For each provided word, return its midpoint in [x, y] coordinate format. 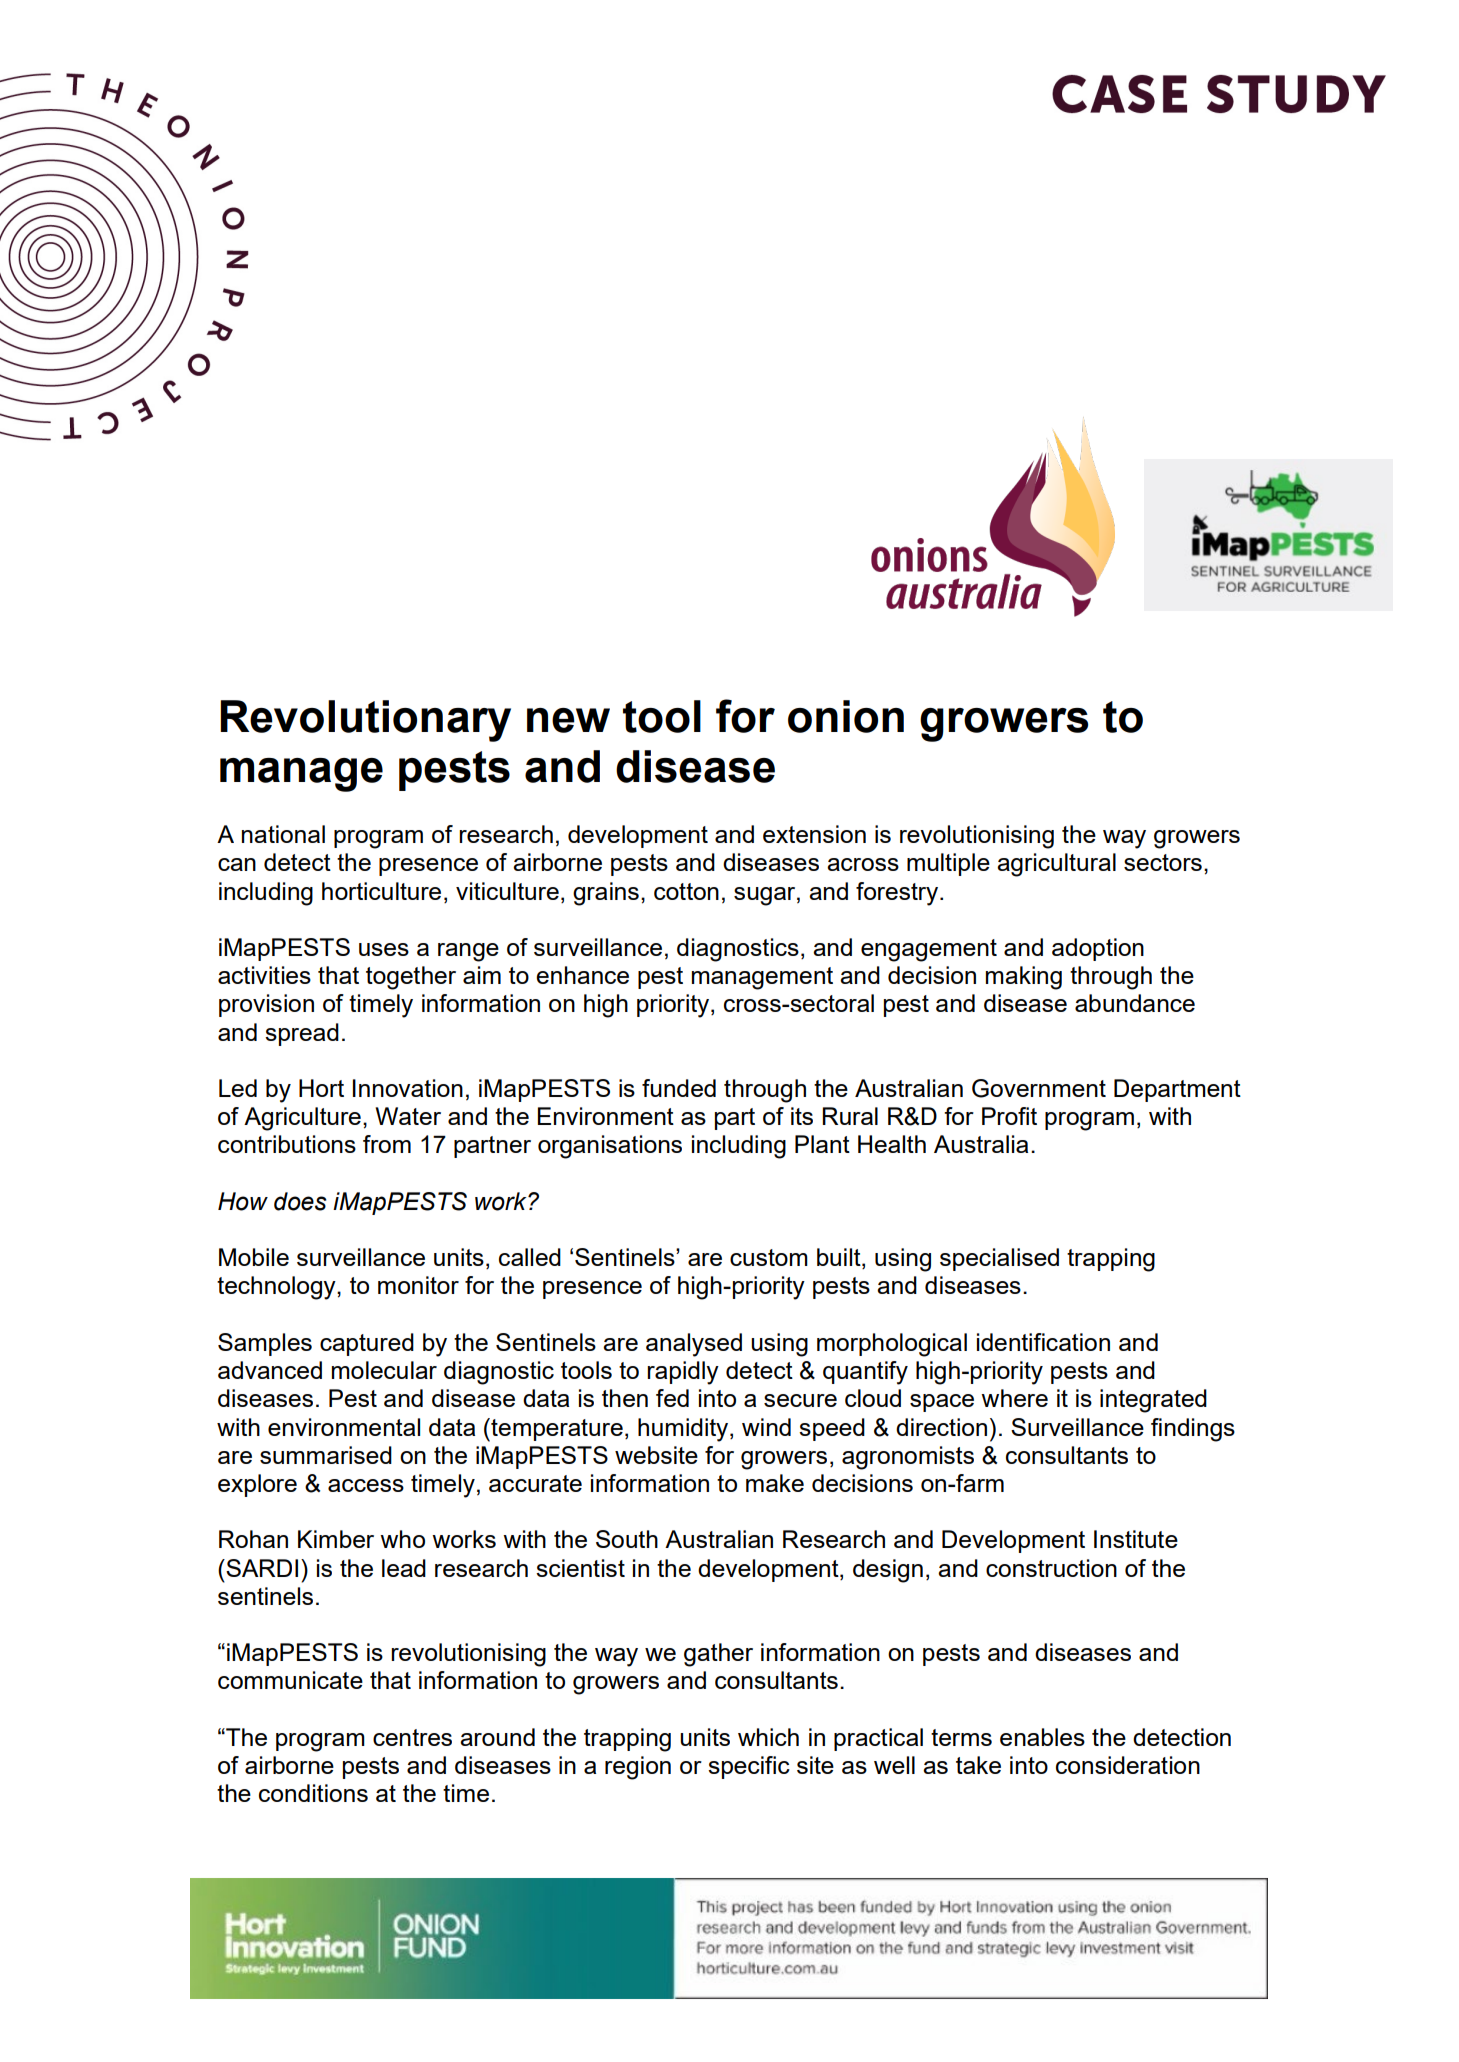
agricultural [1056, 865]
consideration [1128, 1765]
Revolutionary [365, 721]
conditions [313, 1793]
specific [749, 1767]
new [568, 720]
